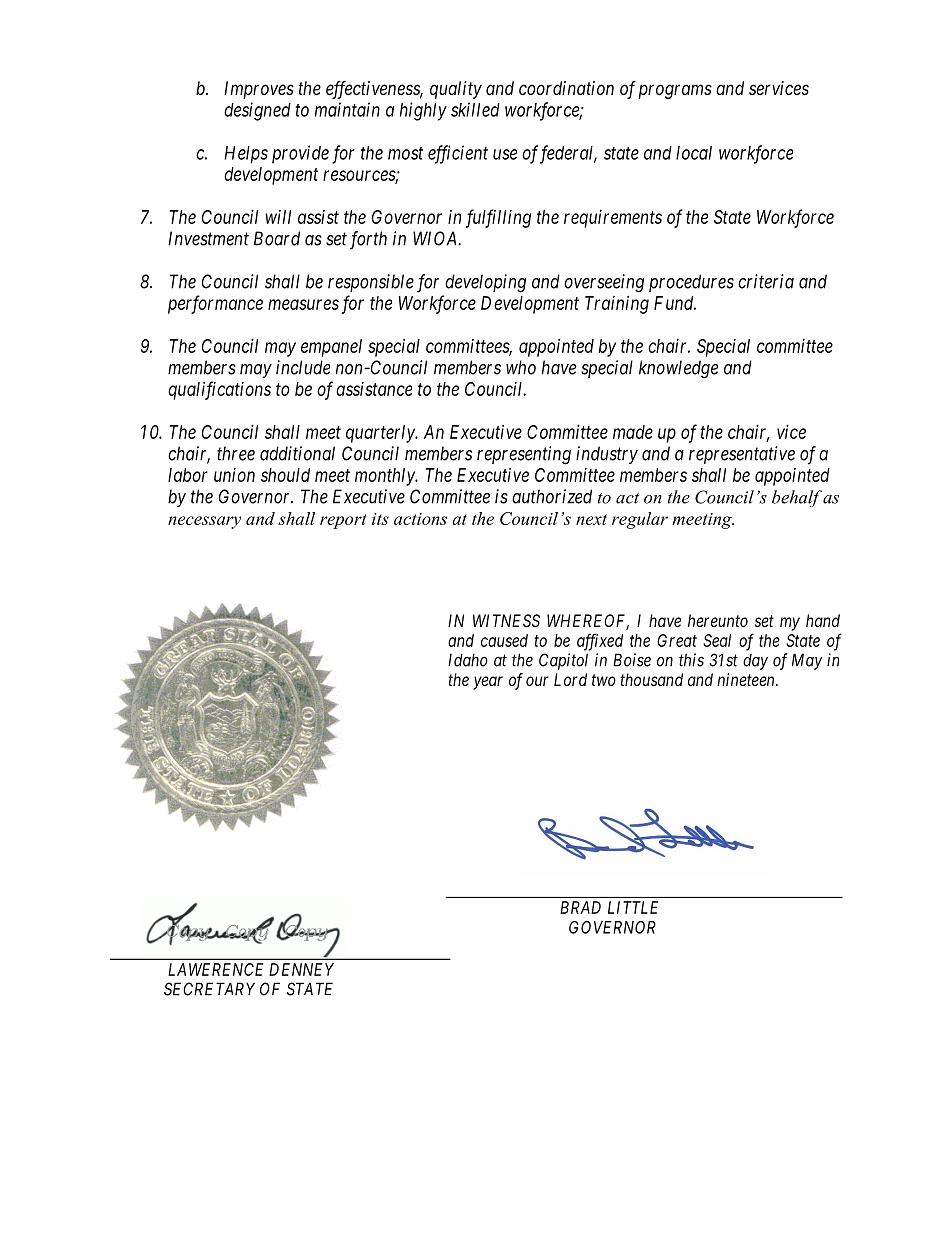 This document has height=1233, width=952. Describe the element at coordinates (580, 907) in the document. I see `BRAD` at that location.
